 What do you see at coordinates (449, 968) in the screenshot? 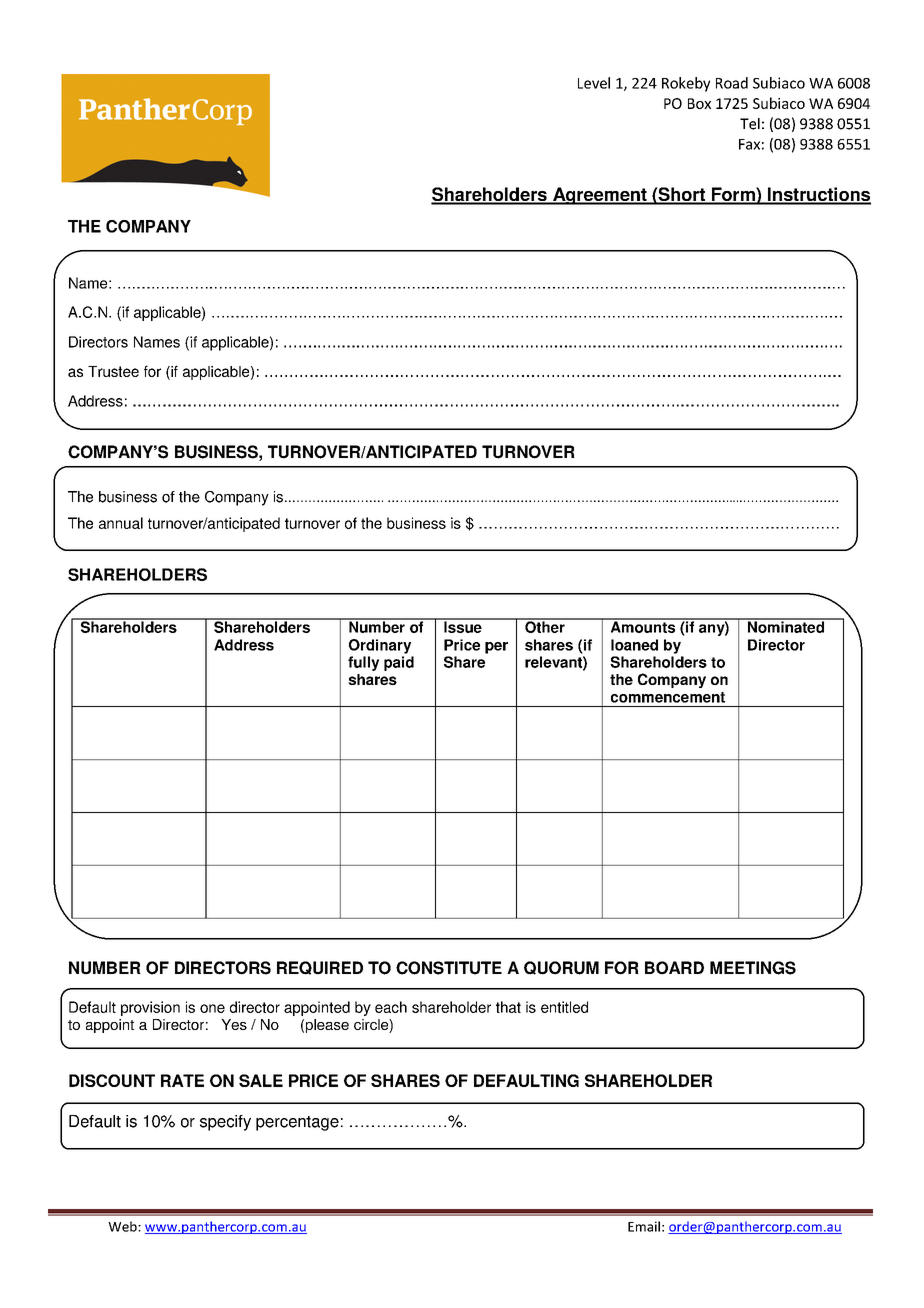
I see `CONSTITUTE` at bounding box center [449, 968].
